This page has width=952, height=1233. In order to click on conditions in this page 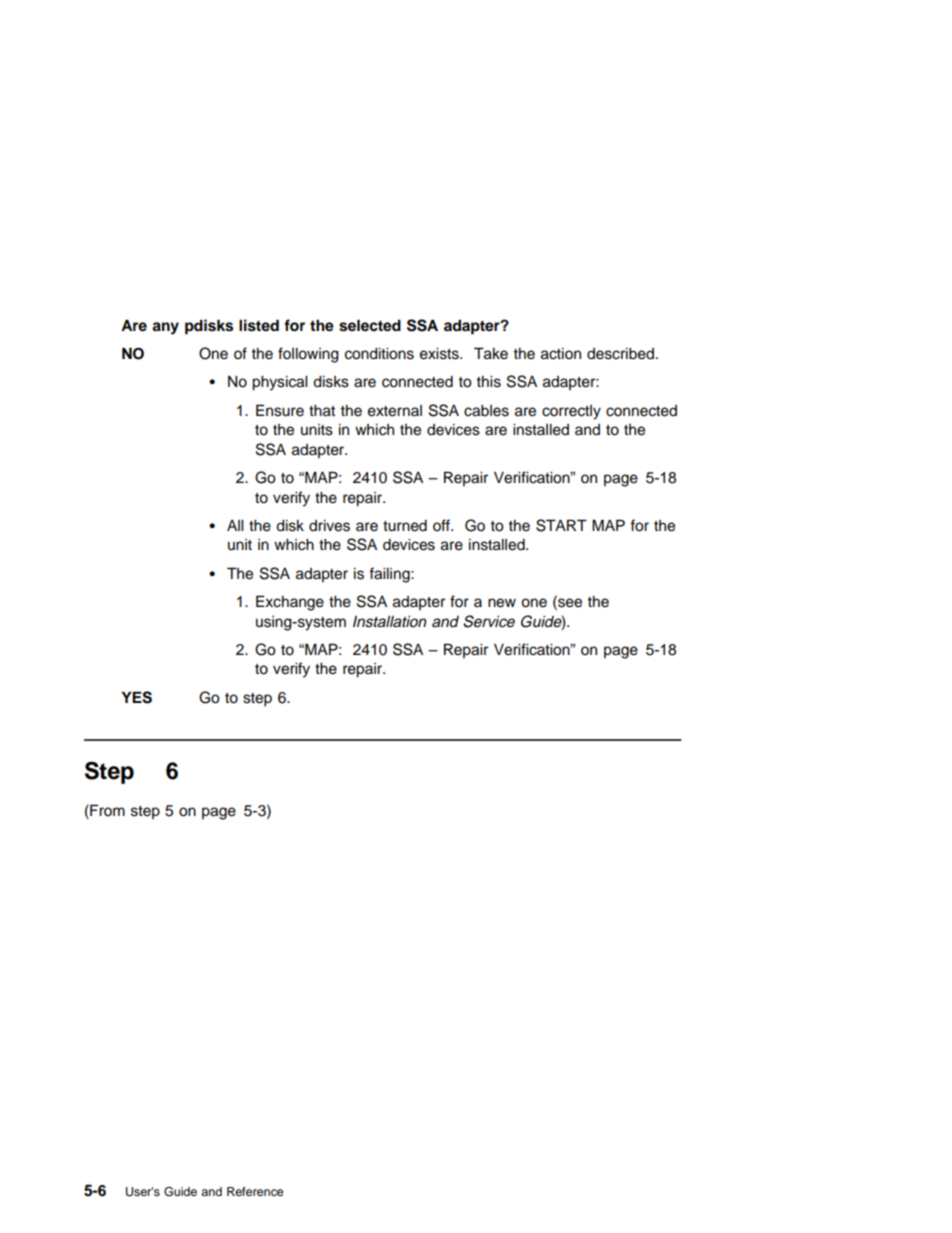, I will do `click(379, 354)`.
